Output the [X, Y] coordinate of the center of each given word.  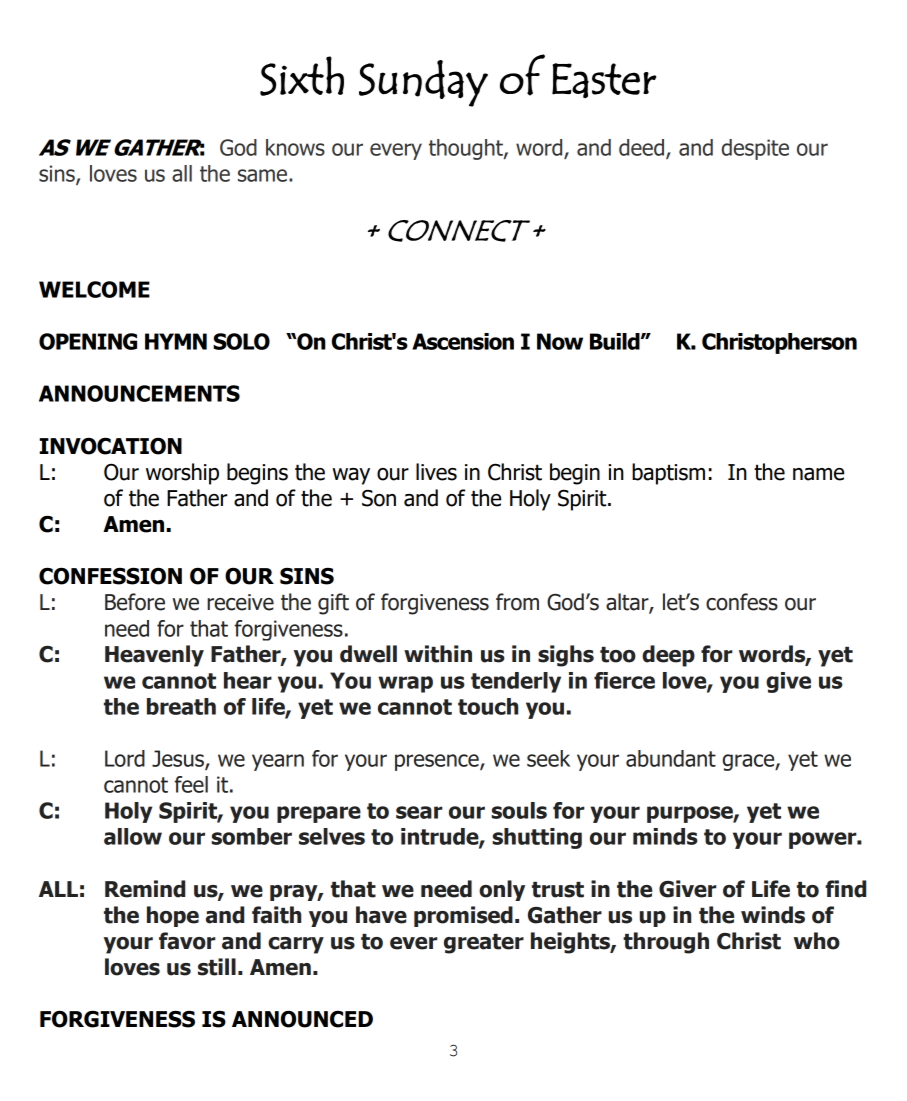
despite [755, 149]
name [818, 474]
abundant [671, 758]
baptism [668, 474]
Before [135, 602]
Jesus [179, 759]
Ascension [463, 341]
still [217, 967]
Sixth [302, 76]
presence [438, 762]
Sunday [423, 83]
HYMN [176, 341]
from [517, 602]
